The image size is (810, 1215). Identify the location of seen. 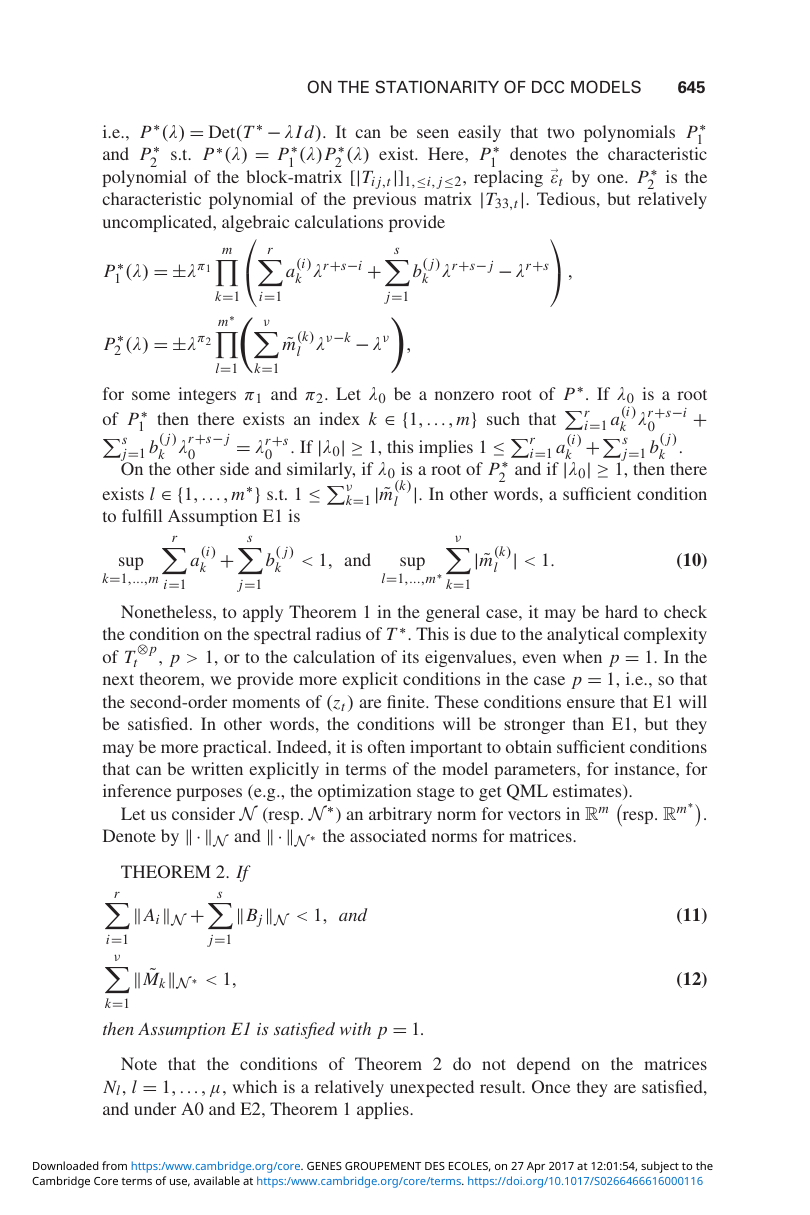
(433, 133).
